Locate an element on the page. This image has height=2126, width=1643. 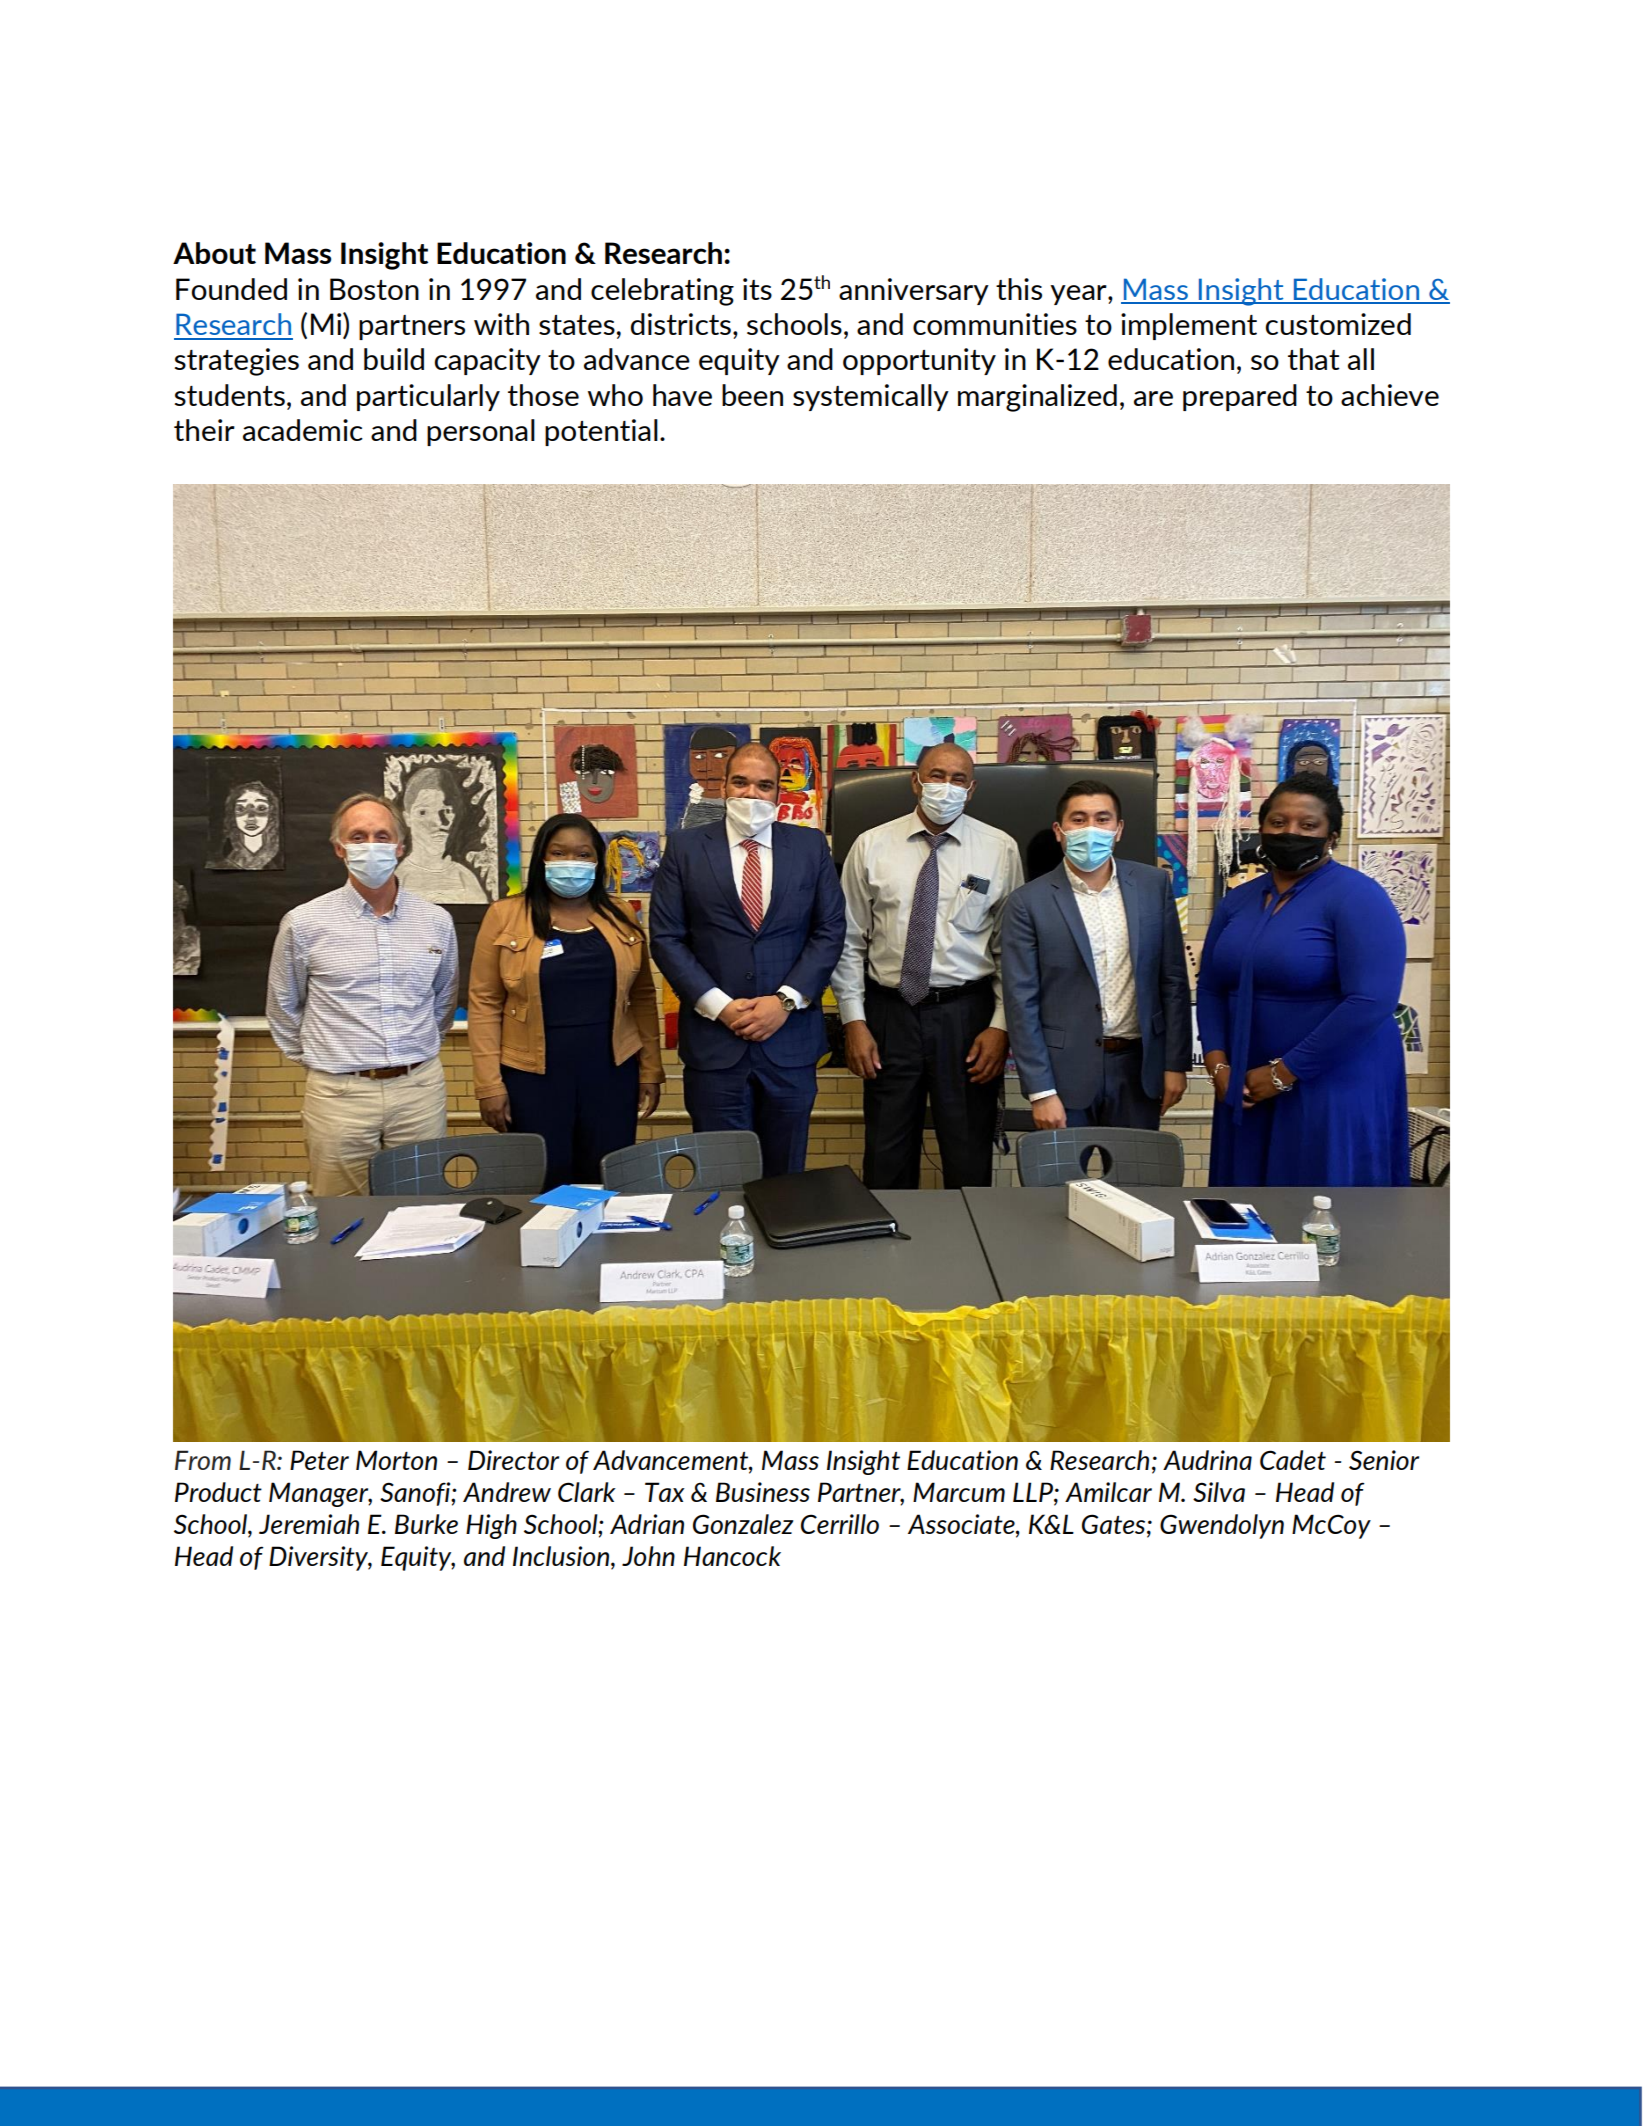
achieve is located at coordinates (1390, 395).
